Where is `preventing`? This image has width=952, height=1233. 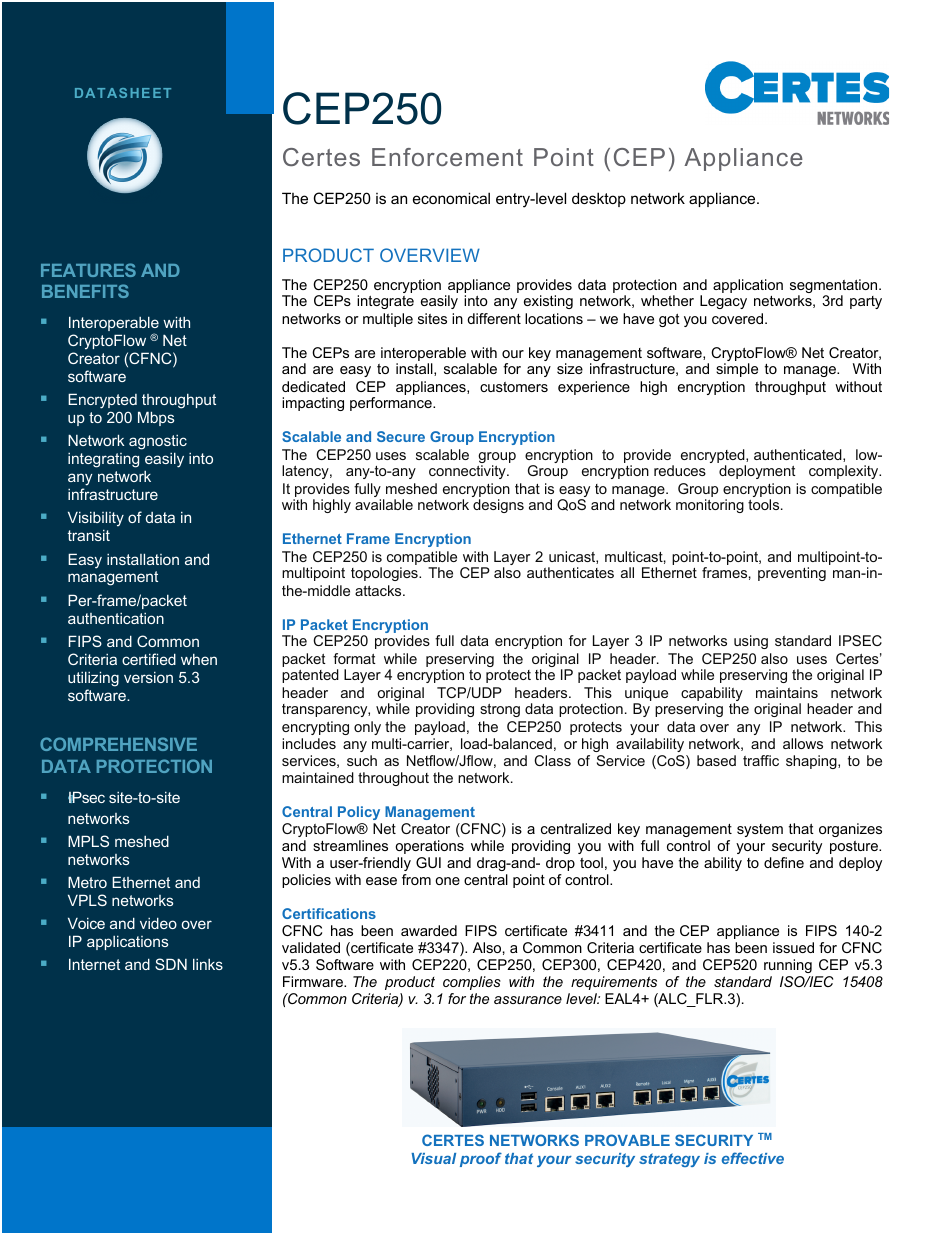 preventing is located at coordinates (792, 574).
